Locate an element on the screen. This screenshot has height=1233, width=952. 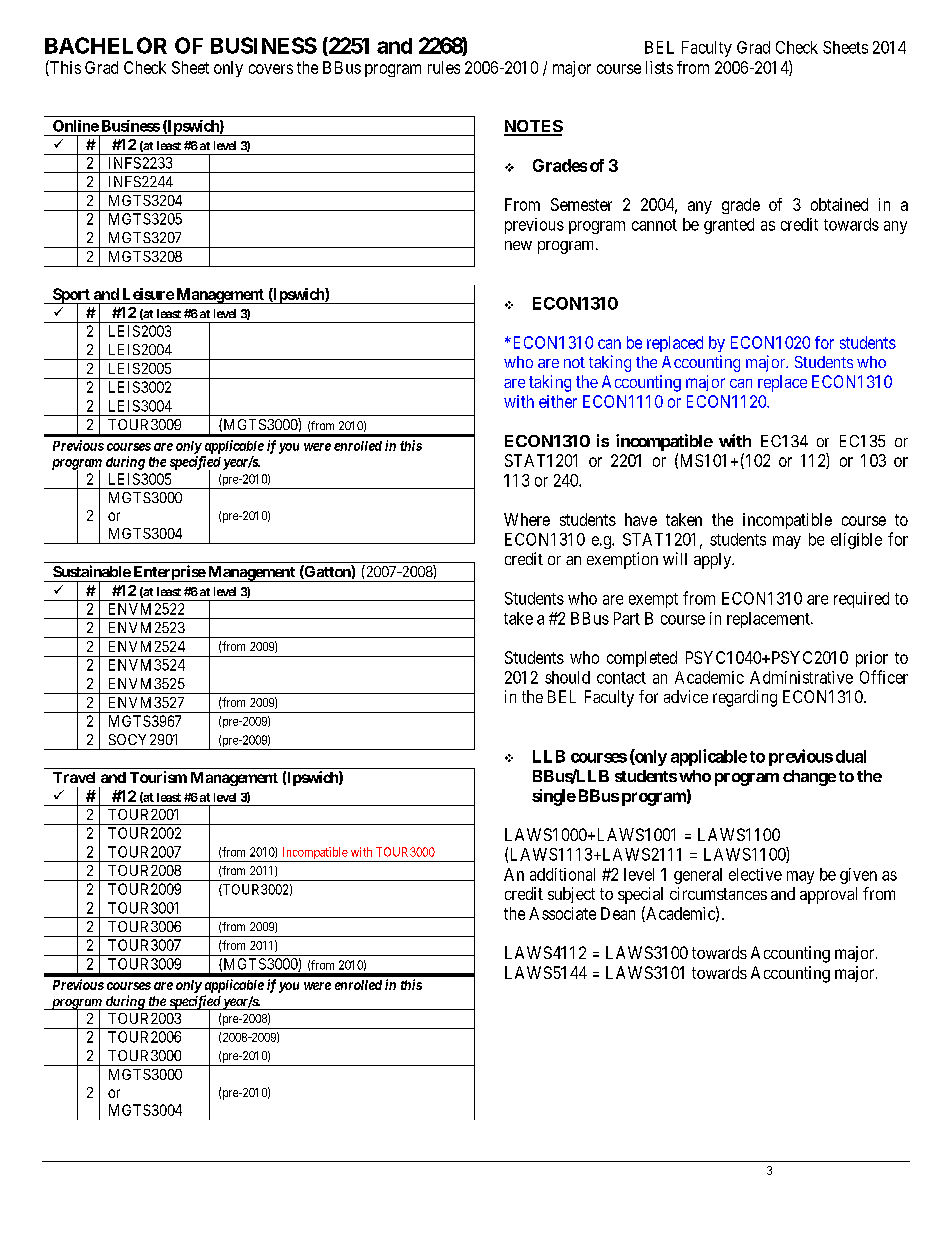
rules is located at coordinates (444, 67).
